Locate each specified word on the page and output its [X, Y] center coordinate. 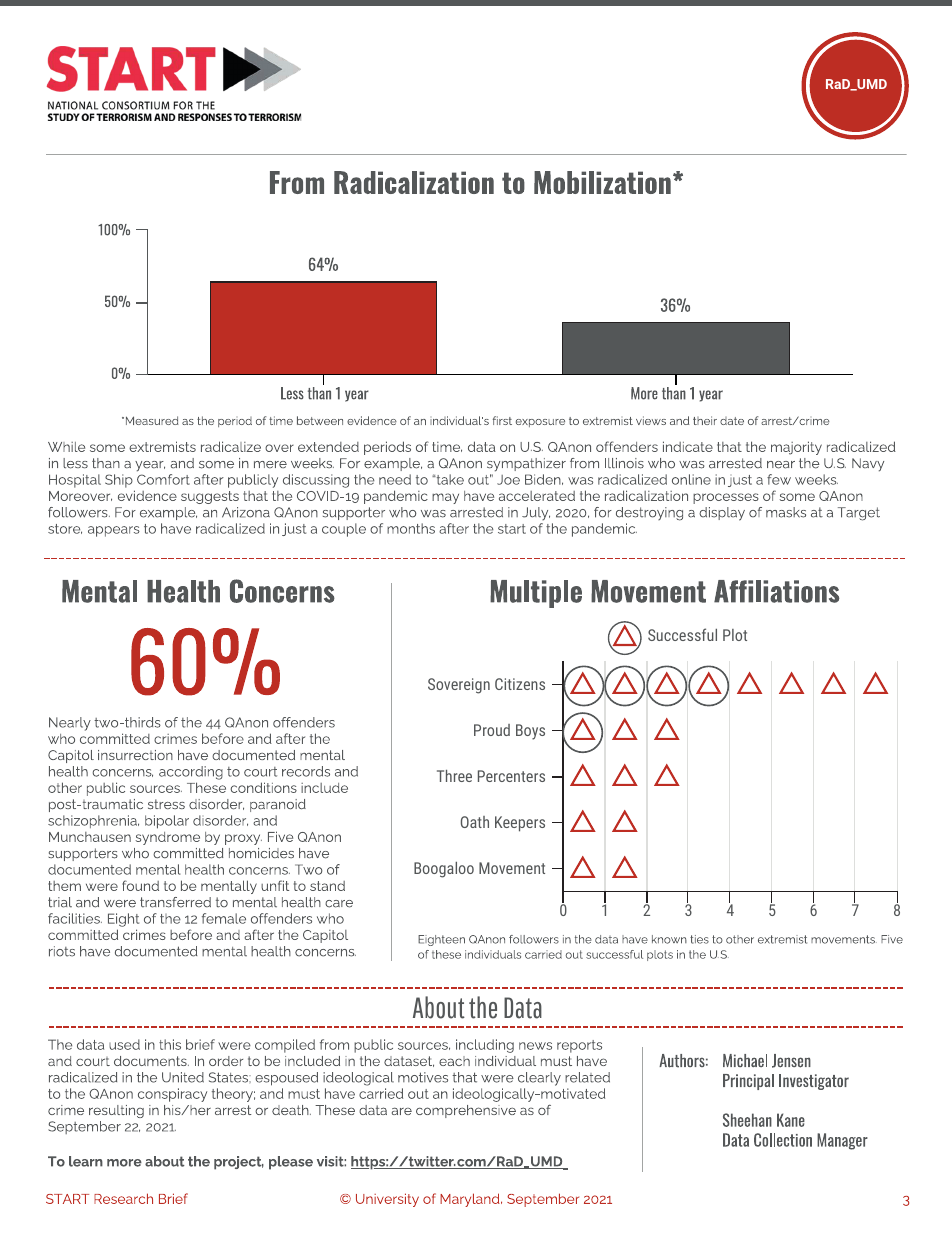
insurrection [135, 755]
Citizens [520, 684]
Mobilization [602, 182]
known [669, 939]
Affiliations [777, 591]
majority [796, 448]
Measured [151, 420]
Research [123, 1198]
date [732, 421]
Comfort [163, 479]
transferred [175, 902]
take [449, 479]
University [387, 1200]
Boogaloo [444, 870]
